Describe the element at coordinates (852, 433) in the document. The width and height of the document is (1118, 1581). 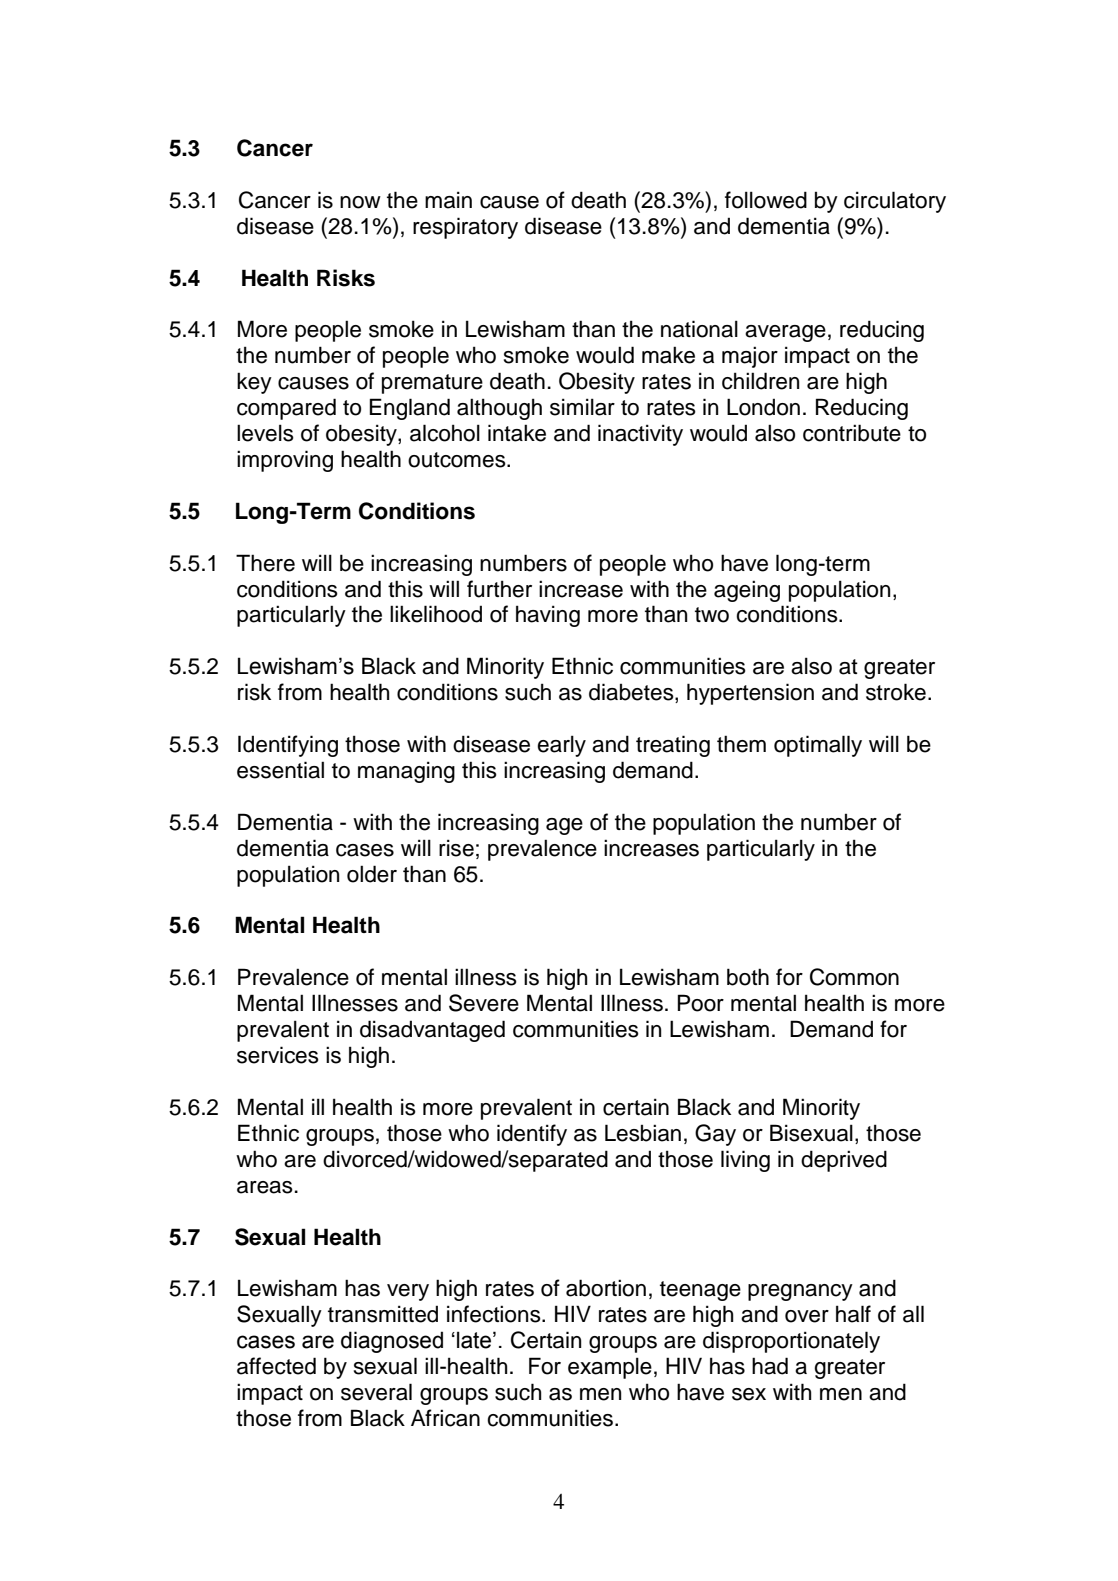
I see `contribute` at that location.
